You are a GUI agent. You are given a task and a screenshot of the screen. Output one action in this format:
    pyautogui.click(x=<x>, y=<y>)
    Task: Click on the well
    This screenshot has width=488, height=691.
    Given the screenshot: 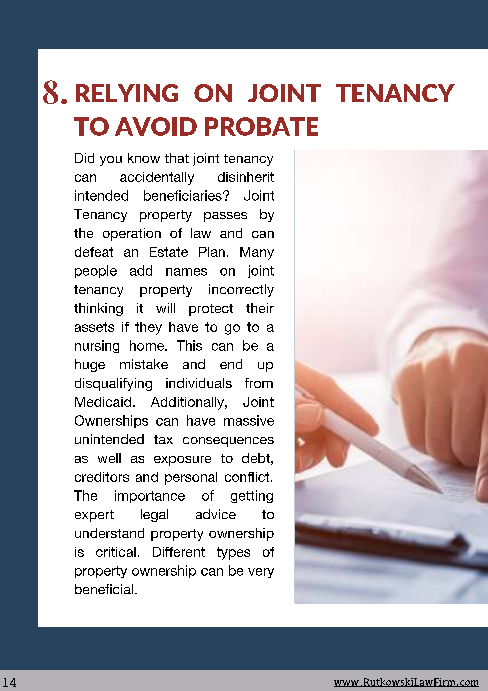 What is the action you would take?
    pyautogui.click(x=109, y=458)
